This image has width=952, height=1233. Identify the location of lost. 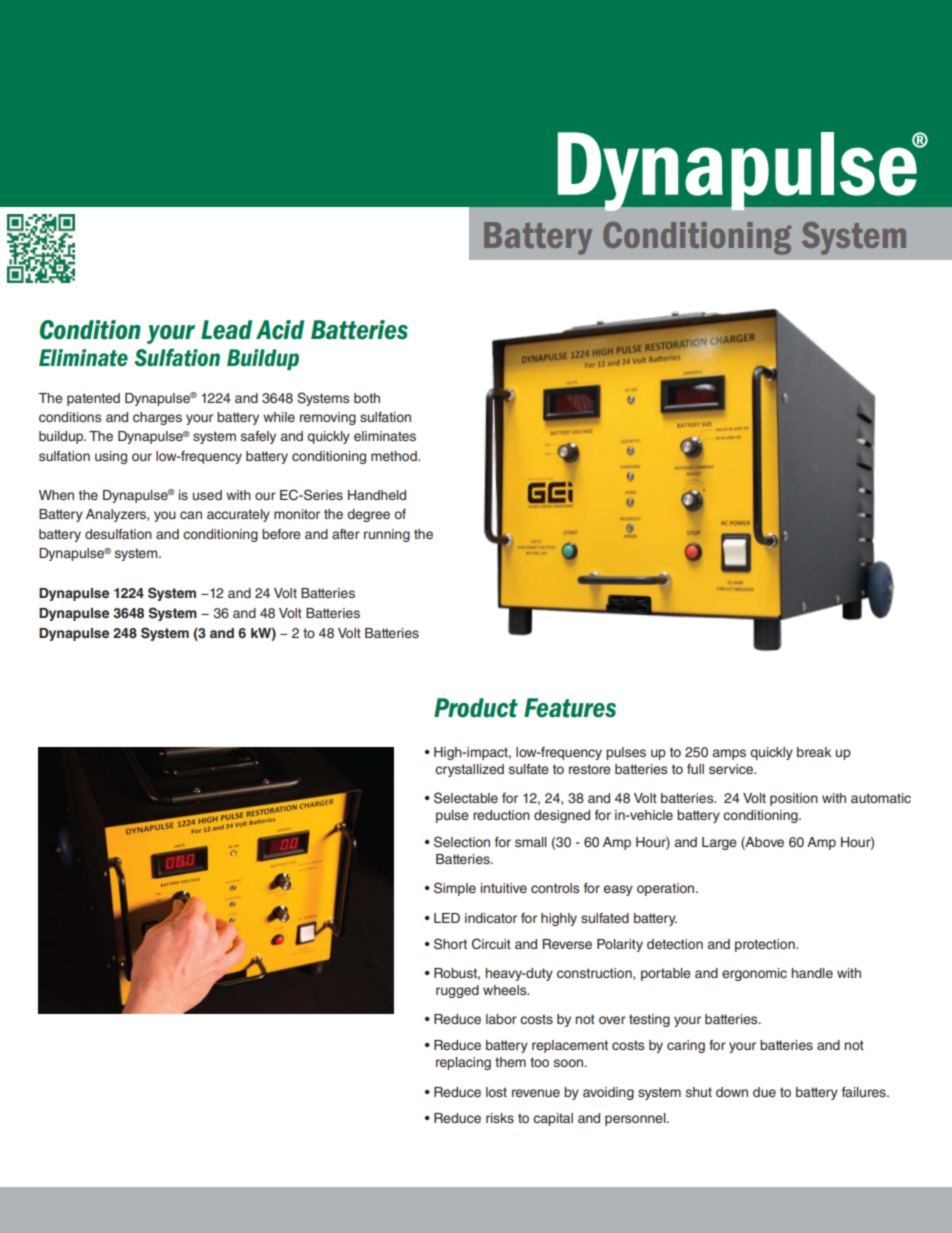
(496, 1092).
